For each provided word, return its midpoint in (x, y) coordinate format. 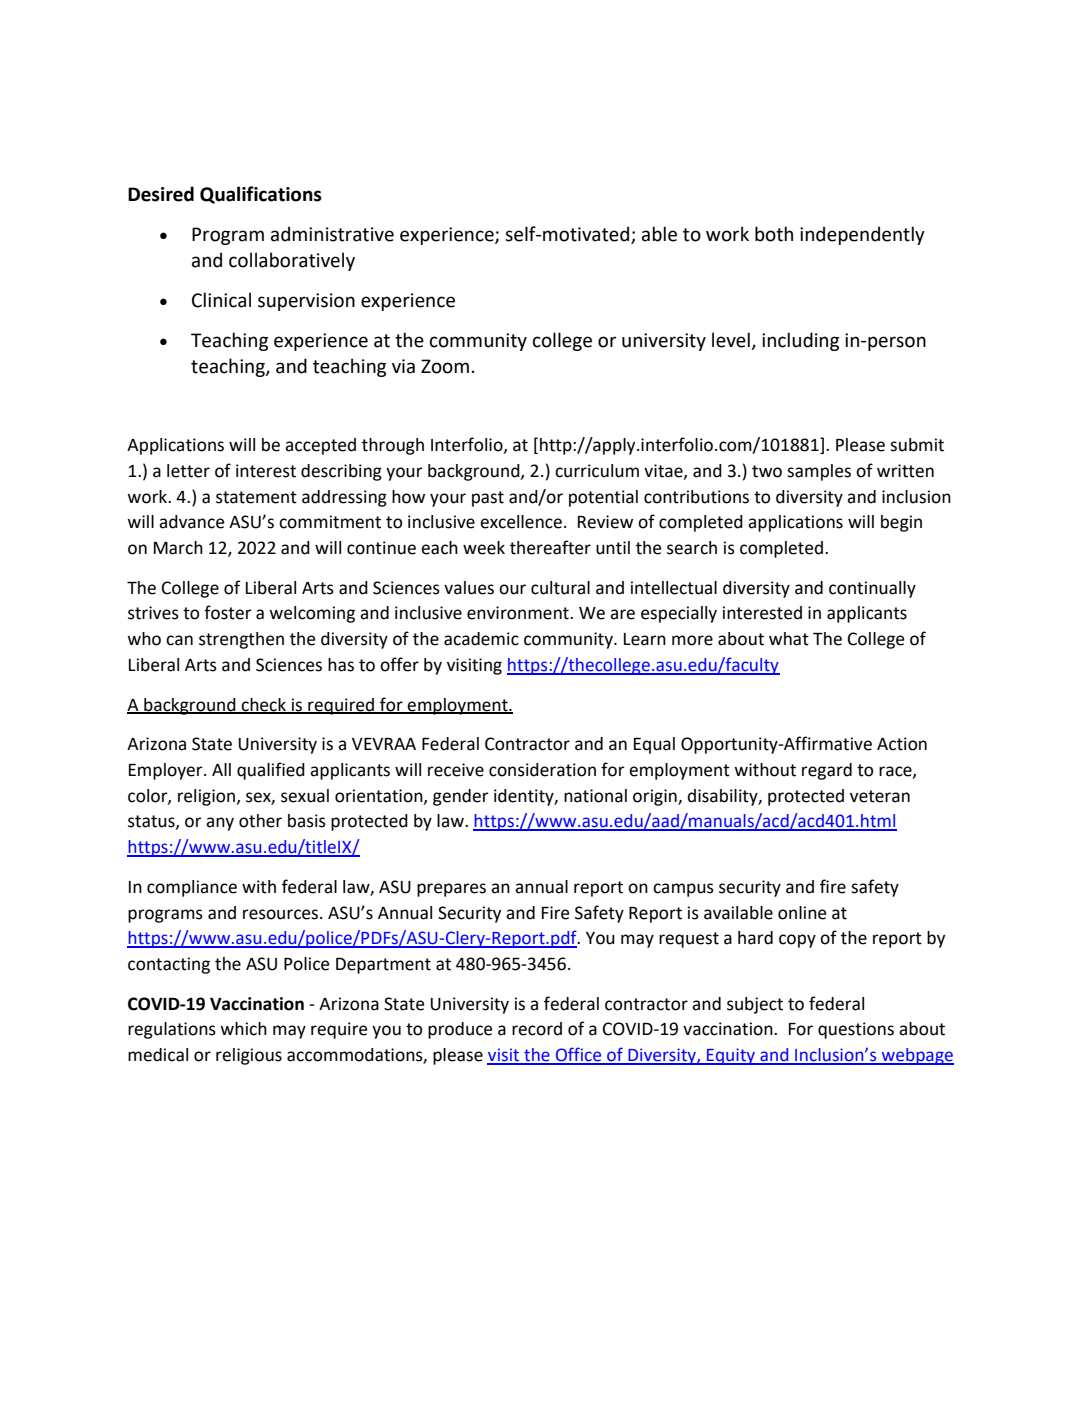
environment (519, 613)
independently (862, 235)
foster (228, 612)
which (243, 1029)
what (789, 639)
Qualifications (261, 195)
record (537, 1029)
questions (856, 1030)
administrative (332, 234)
